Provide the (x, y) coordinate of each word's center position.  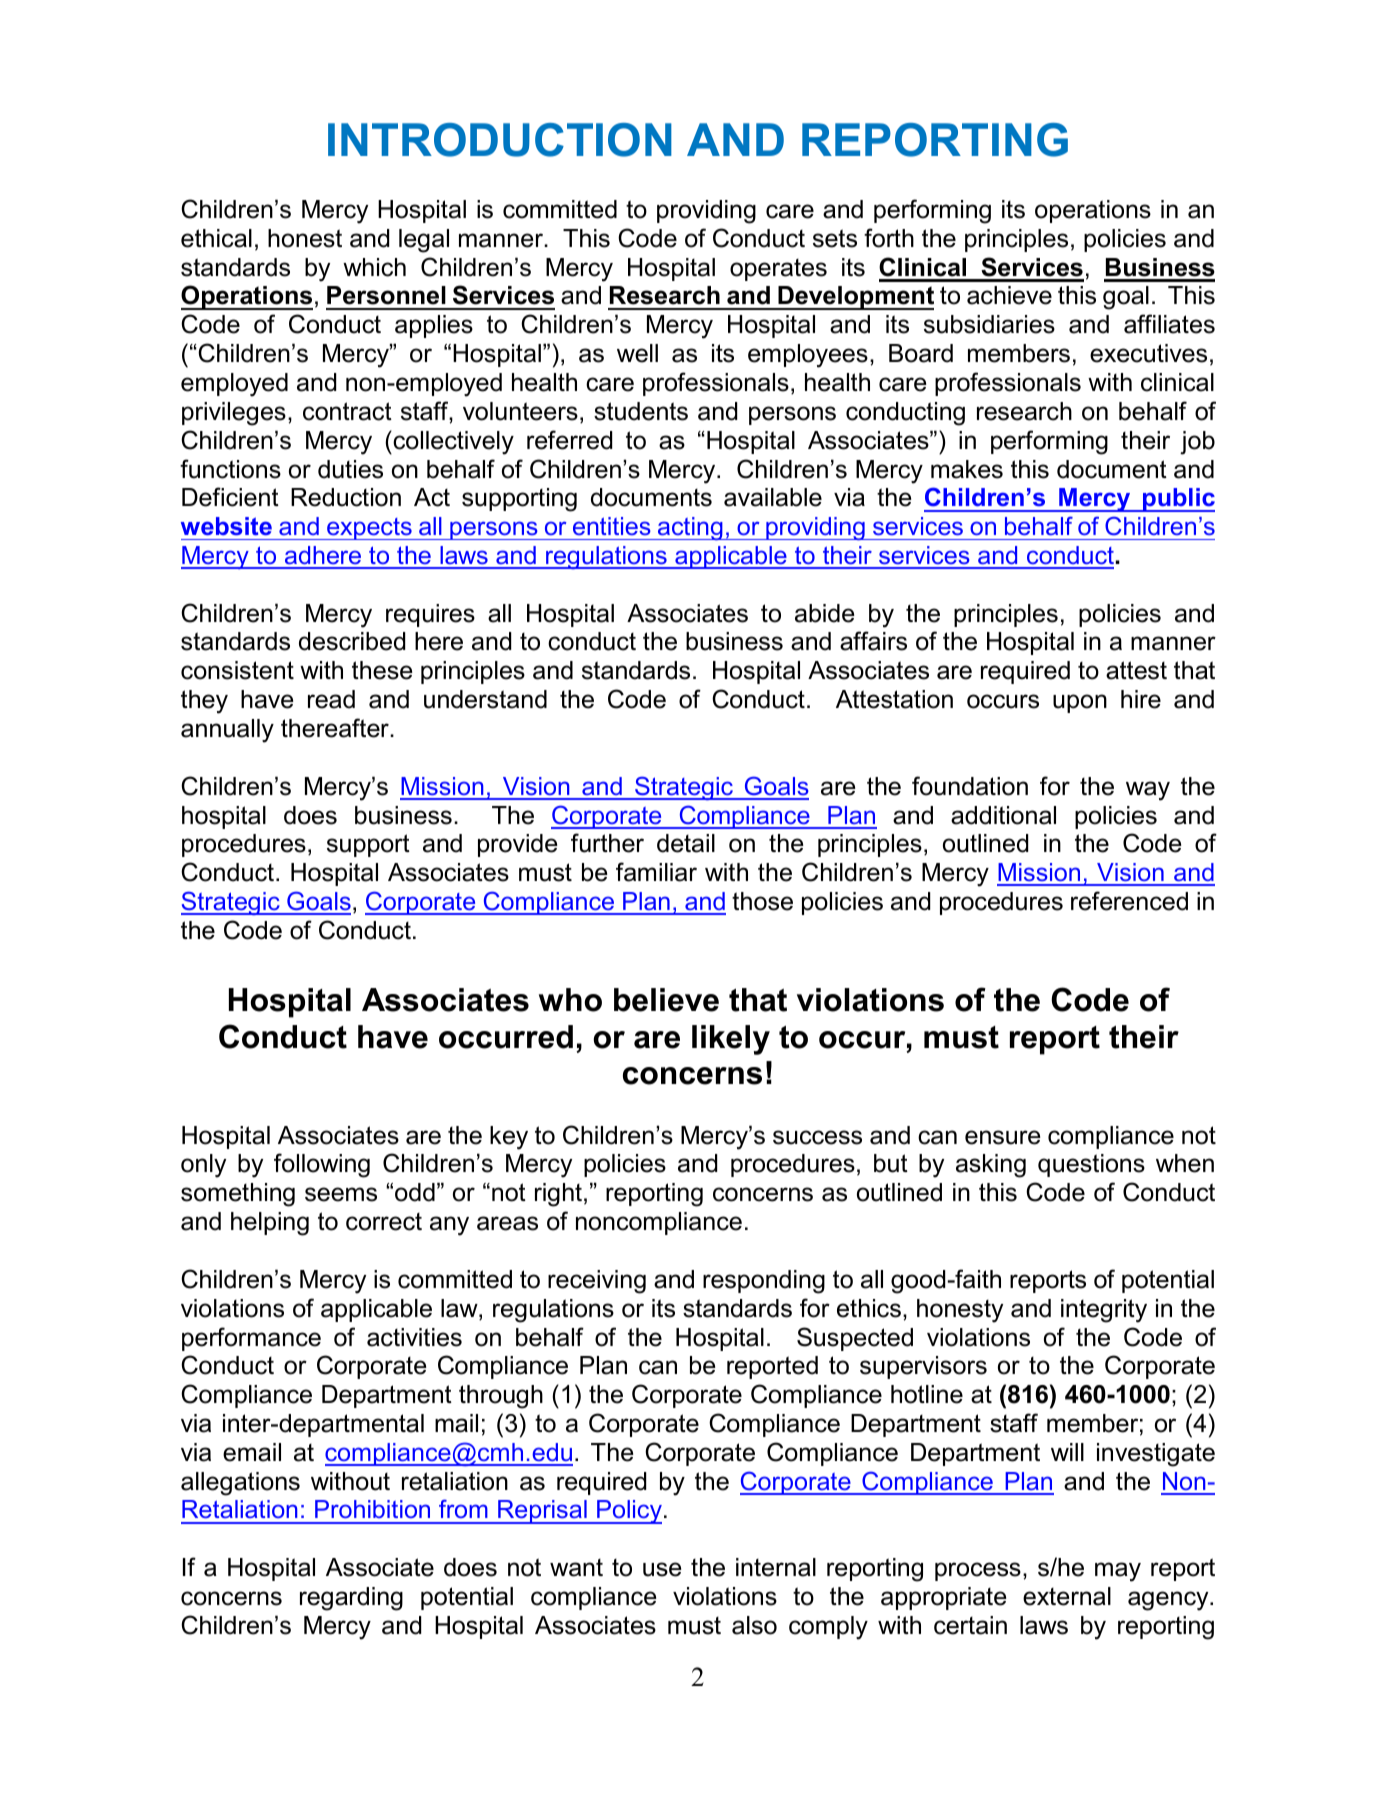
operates (778, 270)
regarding (351, 1599)
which (374, 267)
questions (1091, 1165)
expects (369, 529)
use (662, 1569)
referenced (1129, 901)
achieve (1009, 295)
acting (690, 528)
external (1067, 1596)
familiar (656, 872)
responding (764, 1282)
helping (270, 1224)
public (1178, 500)
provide (518, 845)
